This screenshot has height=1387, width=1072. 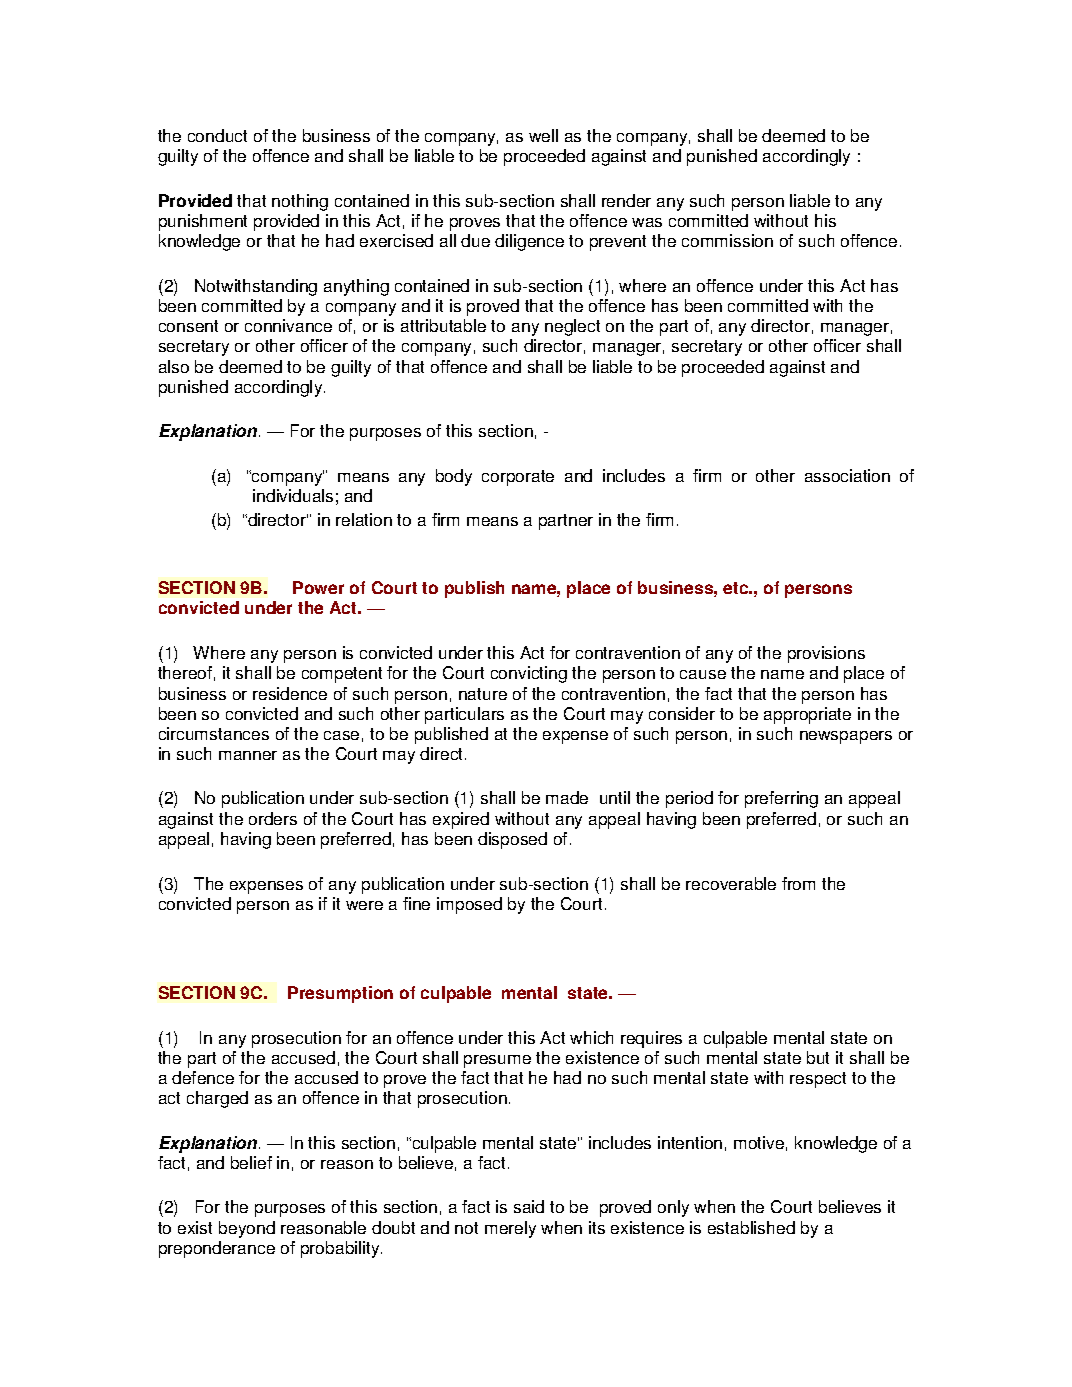 What do you see at coordinates (273, 818) in the screenshot?
I see `orders` at bounding box center [273, 818].
